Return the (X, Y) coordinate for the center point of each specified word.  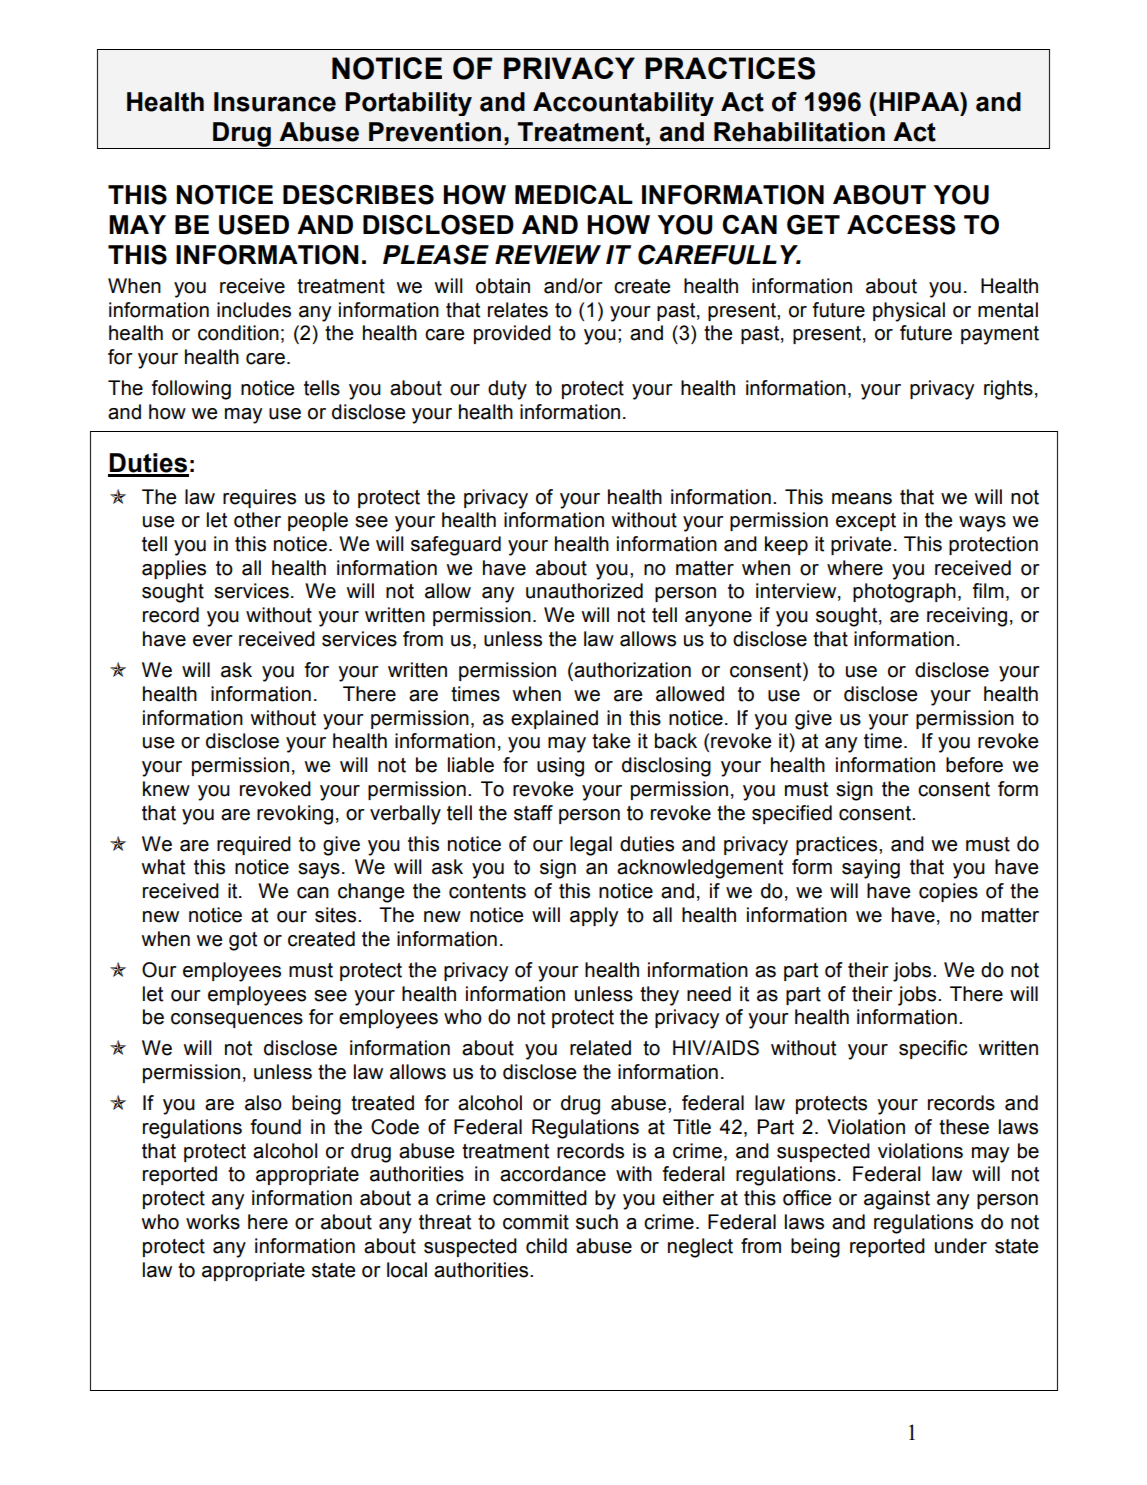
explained (554, 719)
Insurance (275, 102)
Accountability (623, 104)
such (597, 1222)
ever (213, 641)
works (213, 1222)
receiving (967, 617)
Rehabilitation (799, 132)
